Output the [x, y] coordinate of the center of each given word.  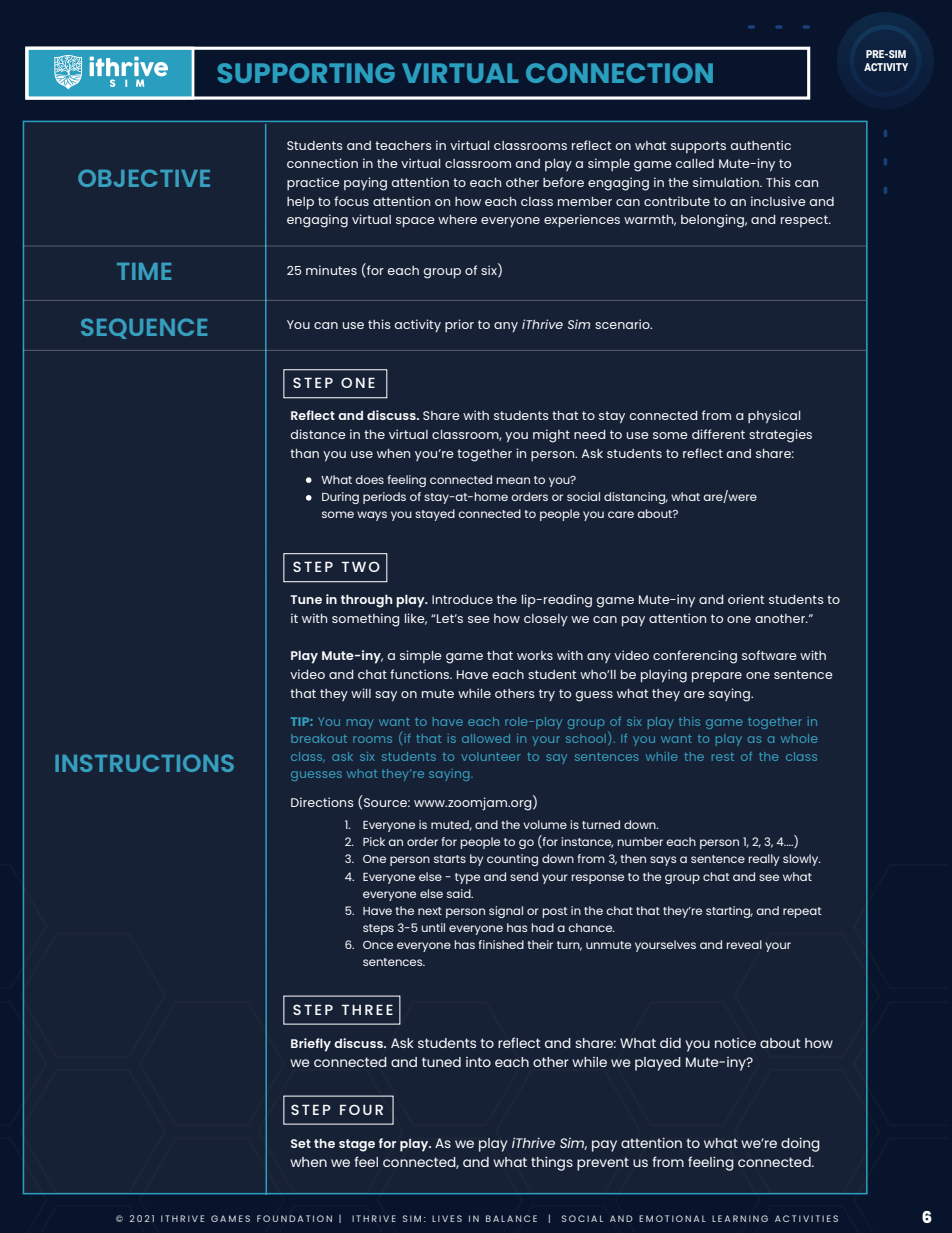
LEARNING [740, 1218]
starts [450, 859]
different [718, 434]
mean [513, 480]
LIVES [447, 1218]
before [563, 182]
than [304, 453]
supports [698, 147]
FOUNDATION [294, 1218]
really [764, 860]
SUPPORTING [306, 73]
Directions [322, 802]
